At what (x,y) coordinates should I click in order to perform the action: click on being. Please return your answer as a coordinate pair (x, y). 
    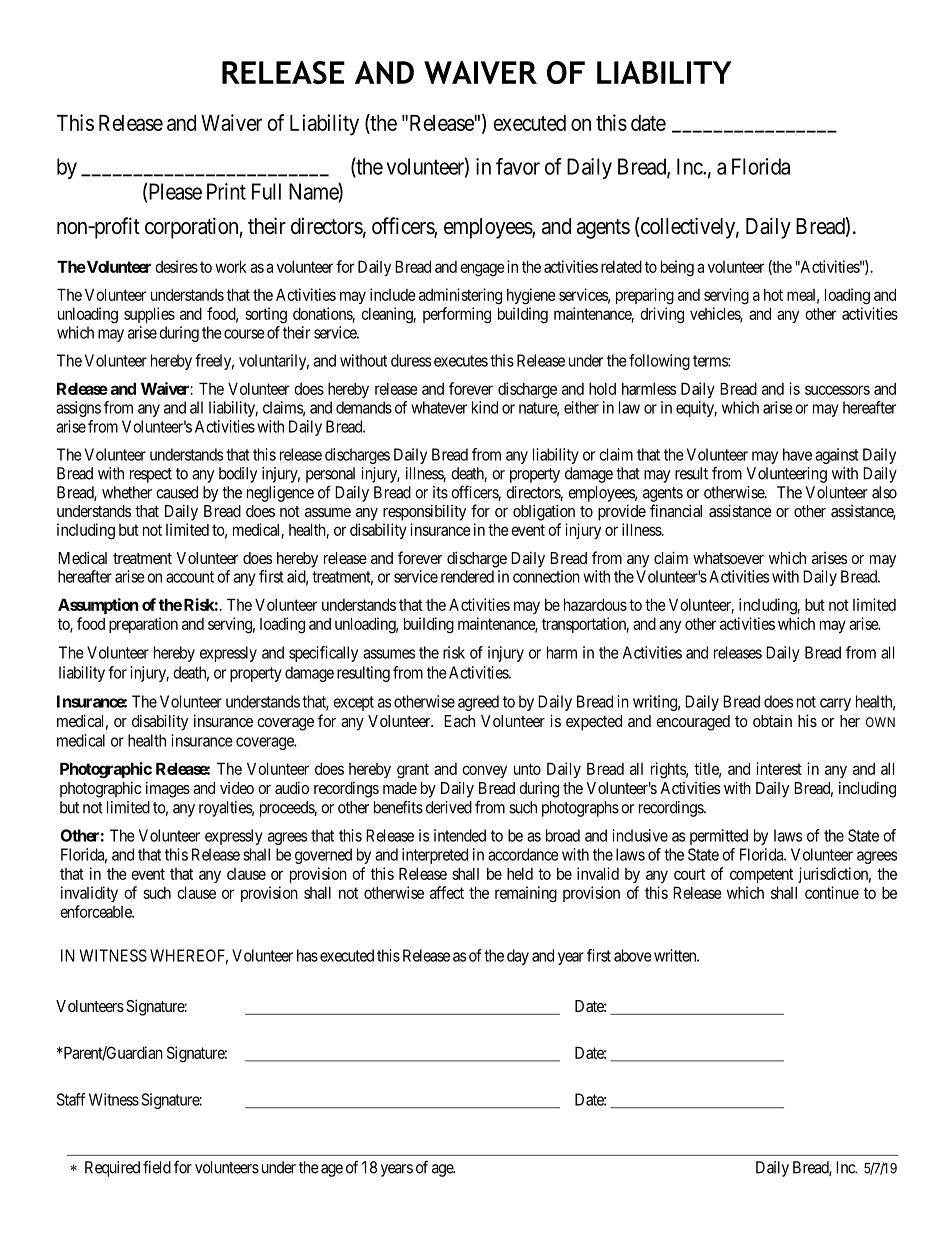
    Looking at the image, I should click on (677, 268).
